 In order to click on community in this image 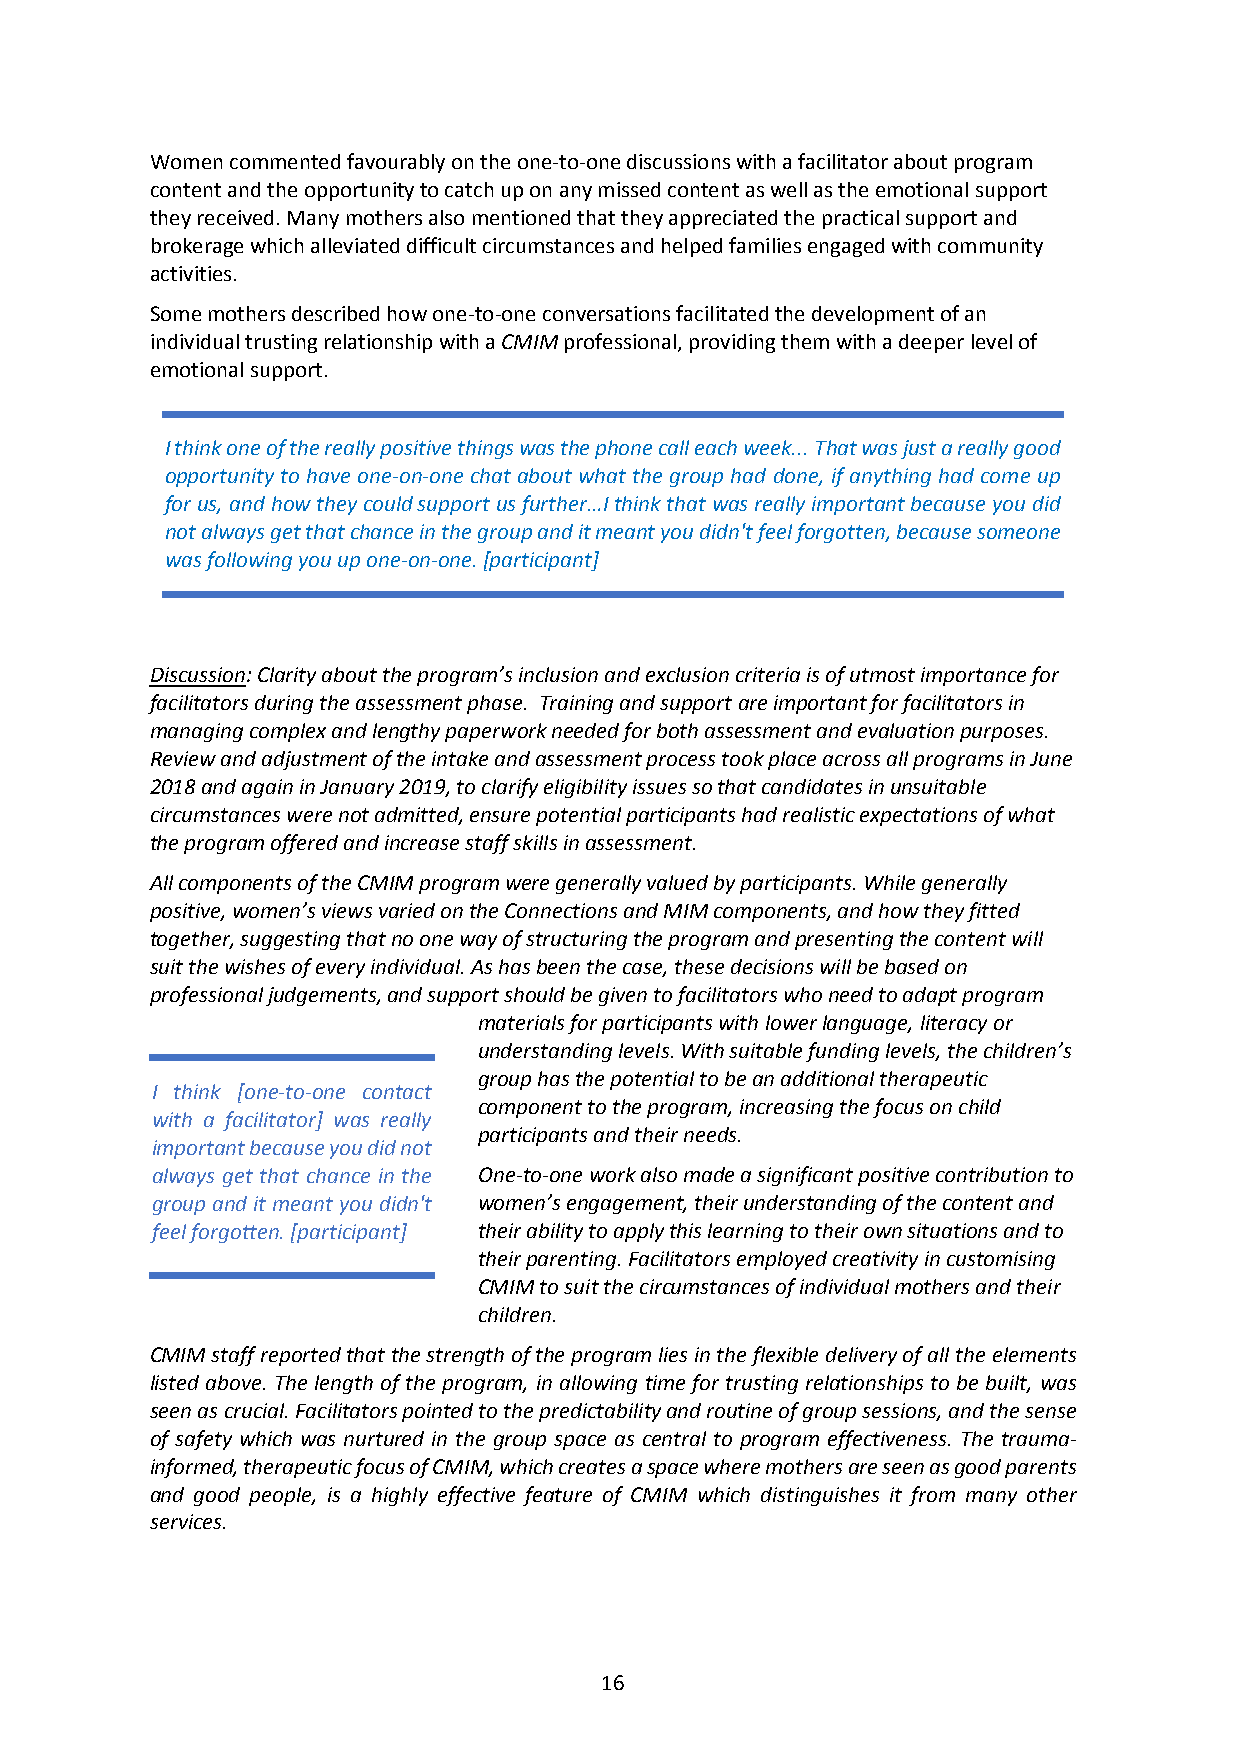, I will do `click(990, 247)`.
